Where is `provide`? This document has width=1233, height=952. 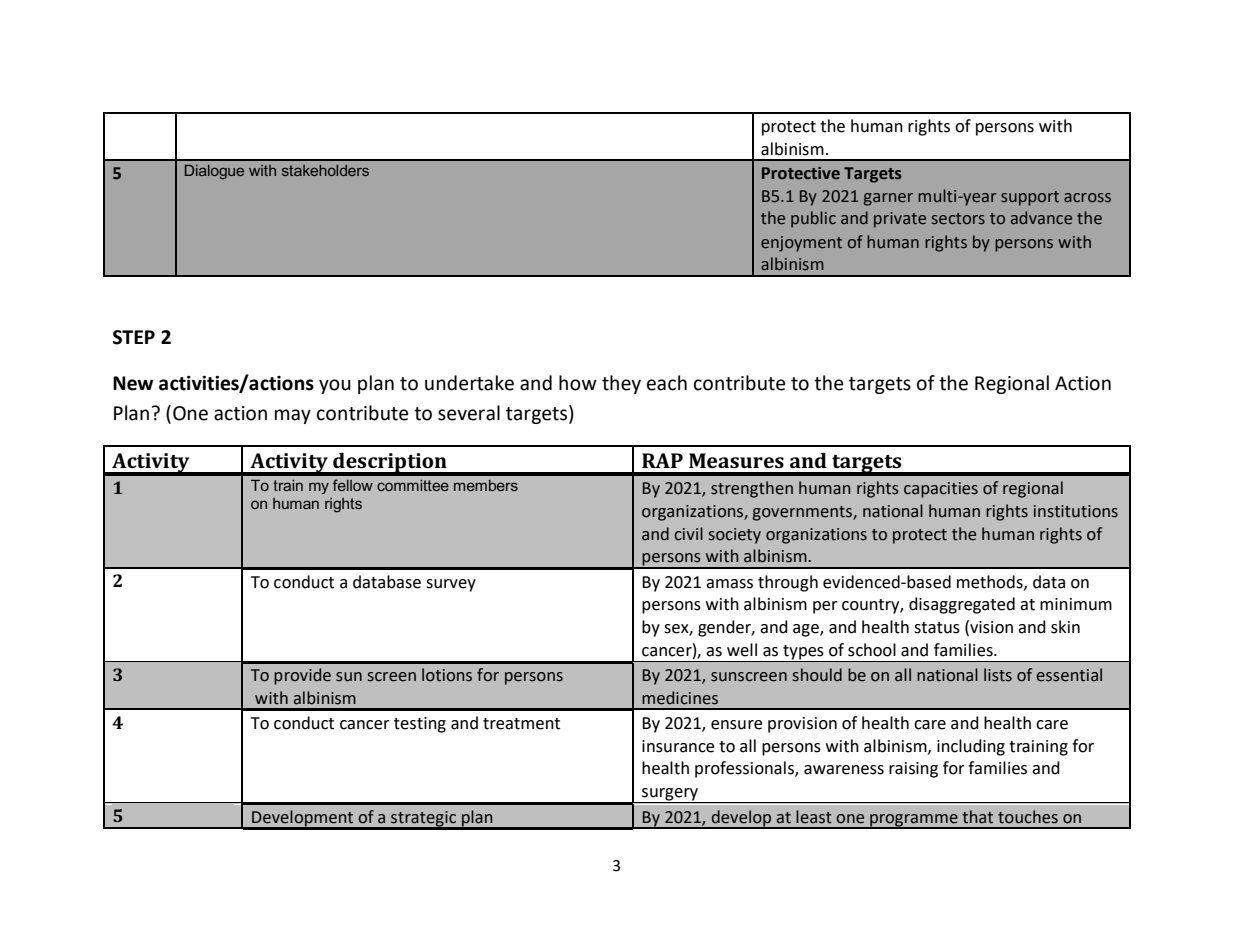
provide is located at coordinates (302, 676).
